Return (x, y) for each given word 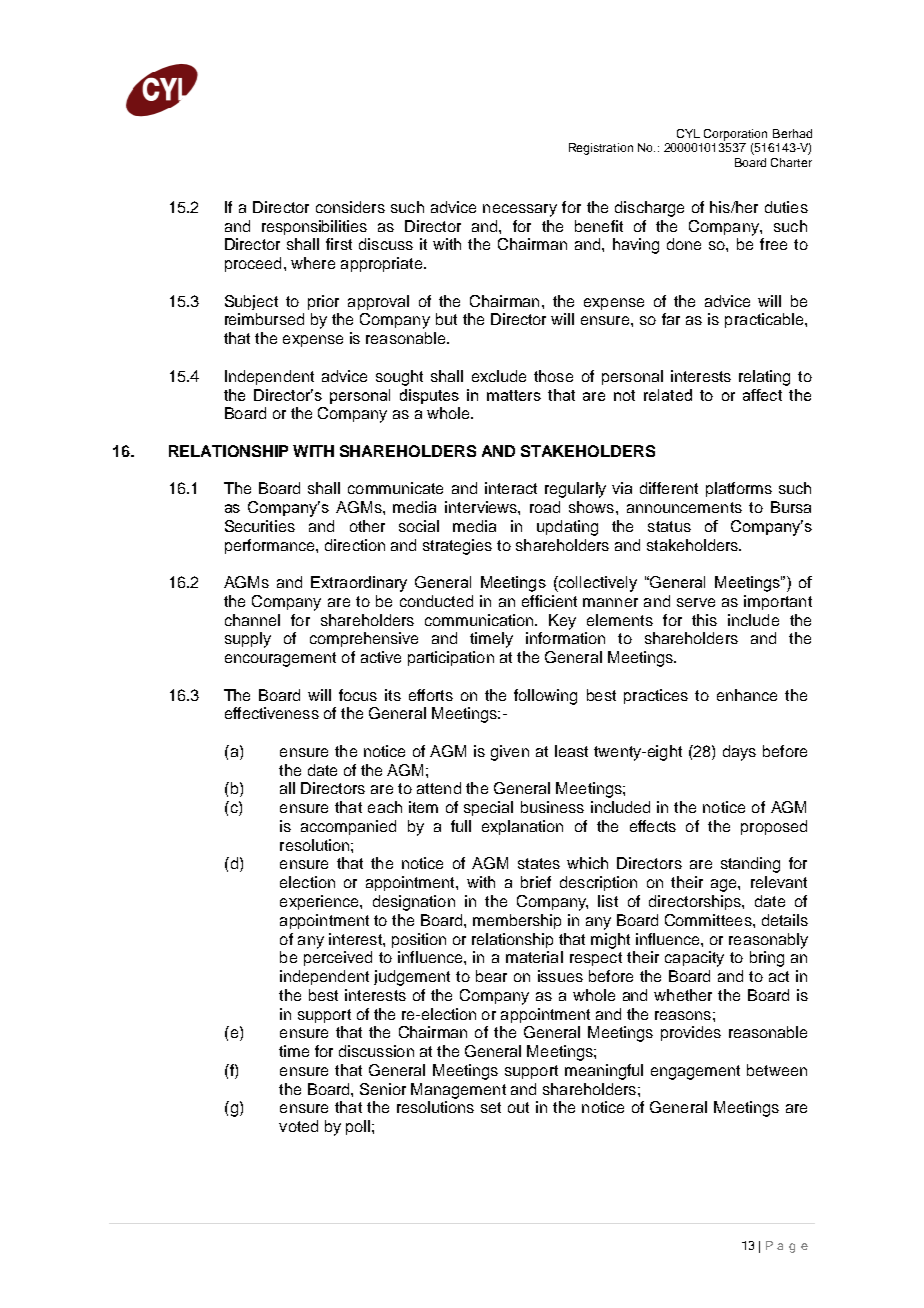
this (704, 620)
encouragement (280, 659)
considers (350, 207)
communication (480, 620)
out (518, 1107)
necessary (520, 210)
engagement (695, 1072)
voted (298, 1126)
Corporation (735, 135)
